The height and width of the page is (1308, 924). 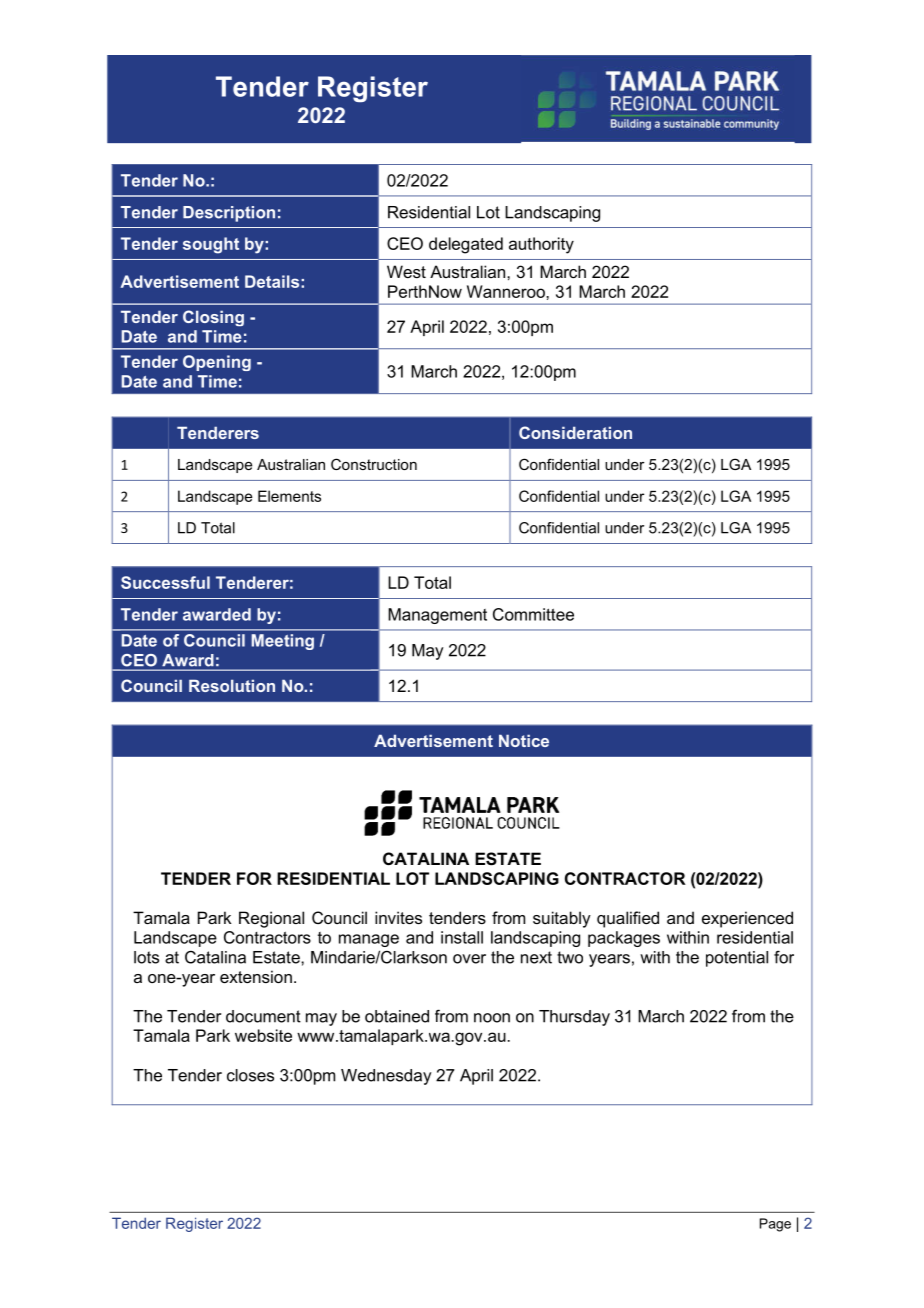 I want to click on Notice, so click(x=524, y=740).
